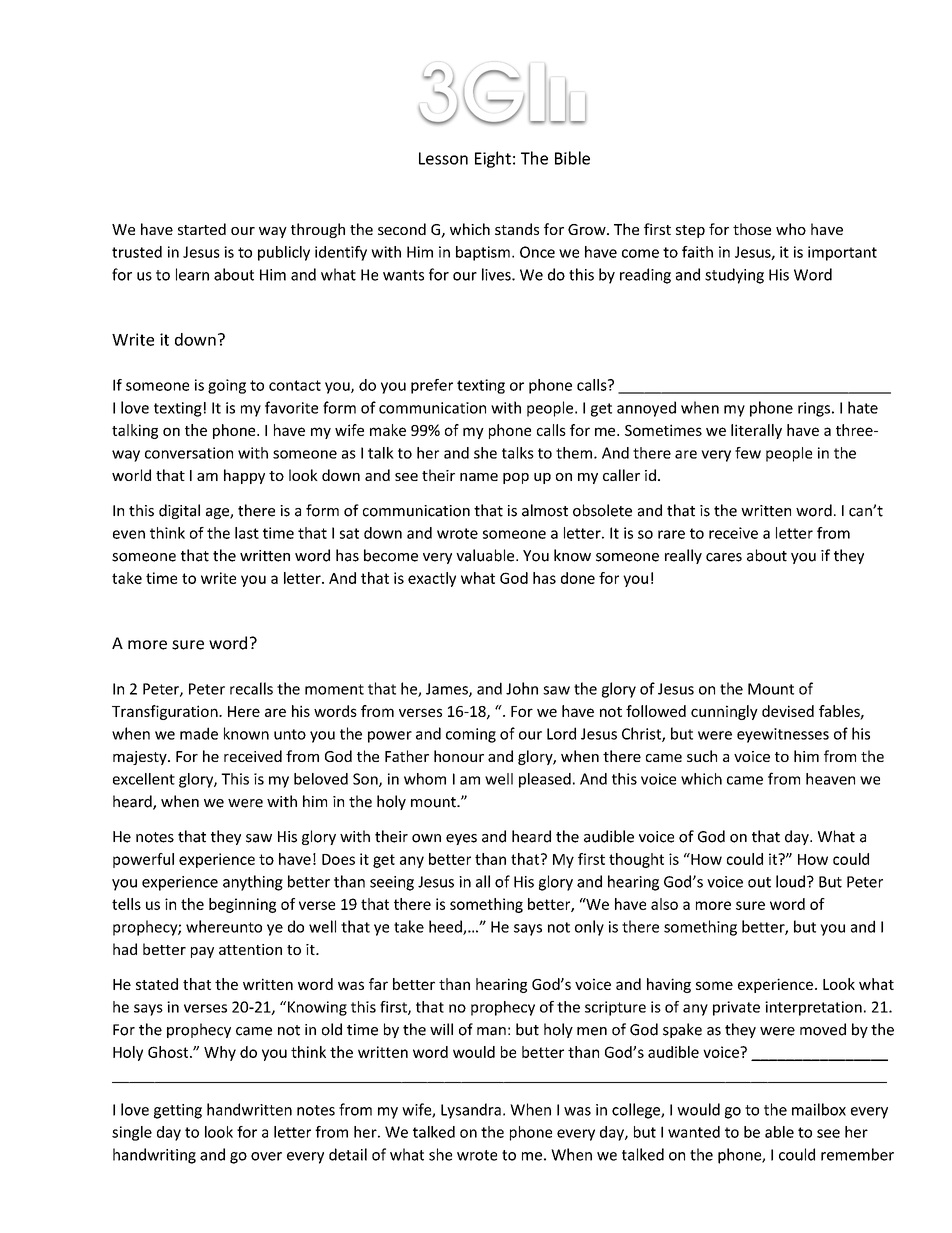  Describe the element at coordinates (166, 712) in the image. I see `Transfiguration` at that location.
